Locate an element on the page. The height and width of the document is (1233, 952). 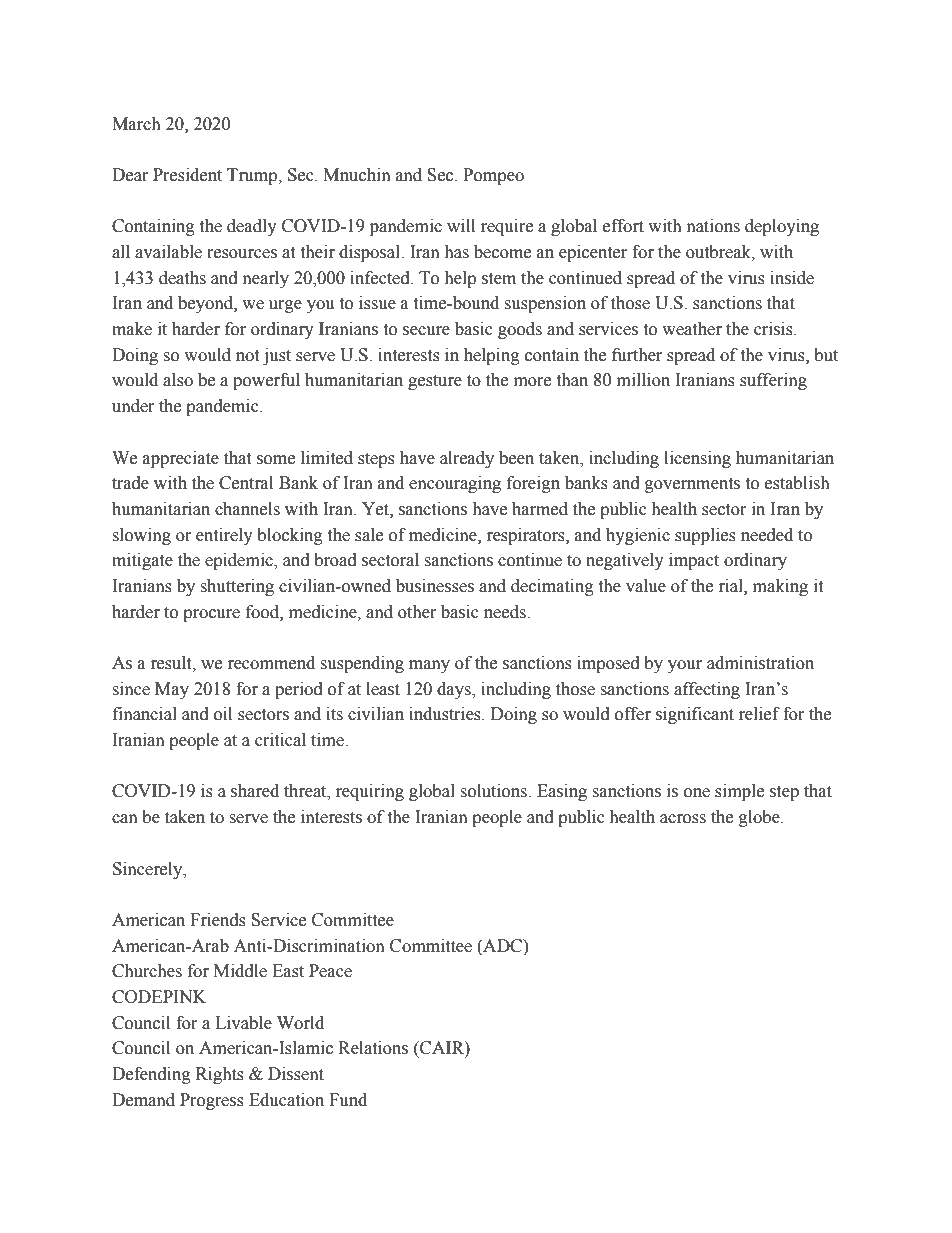
nations is located at coordinates (713, 226).
